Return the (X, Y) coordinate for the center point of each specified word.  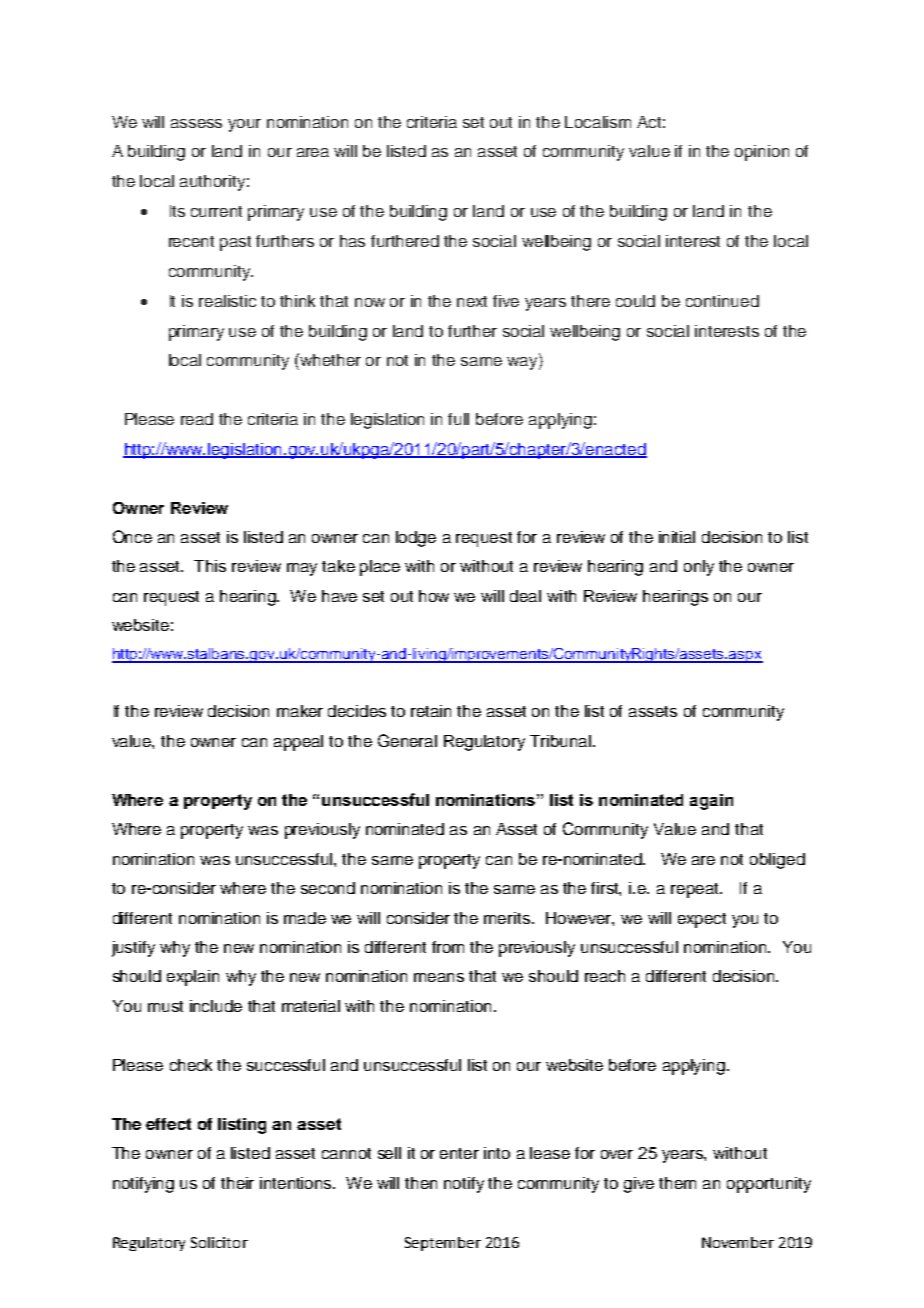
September (443, 1244)
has (352, 241)
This (210, 566)
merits (507, 918)
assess (196, 123)
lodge (416, 539)
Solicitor (219, 1242)
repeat (696, 890)
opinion (762, 153)
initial (677, 537)
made (305, 918)
